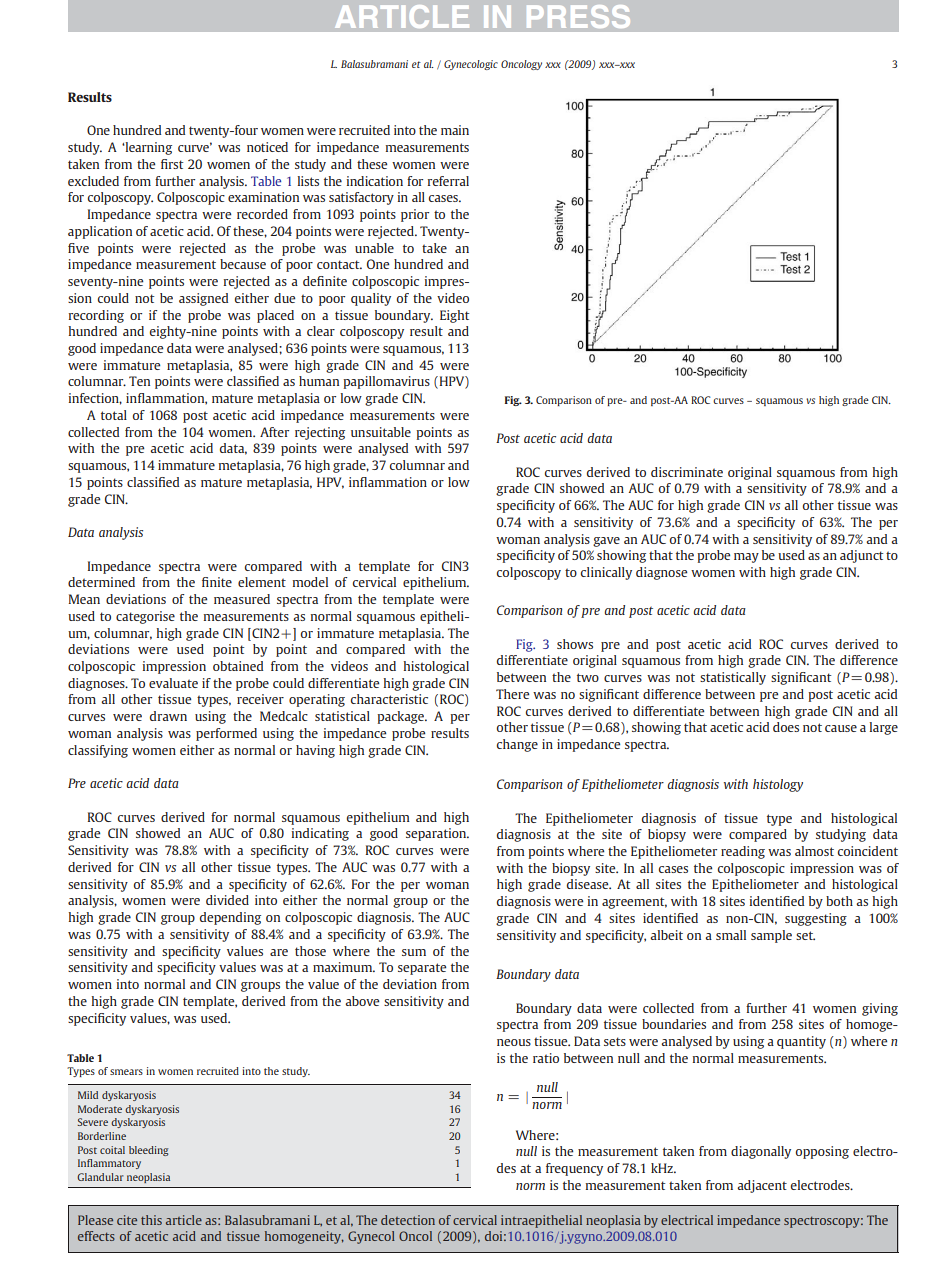 The width and height of the screenshot is (952, 1270). Describe the element at coordinates (267, 147) in the screenshot. I see `noticed` at that location.
